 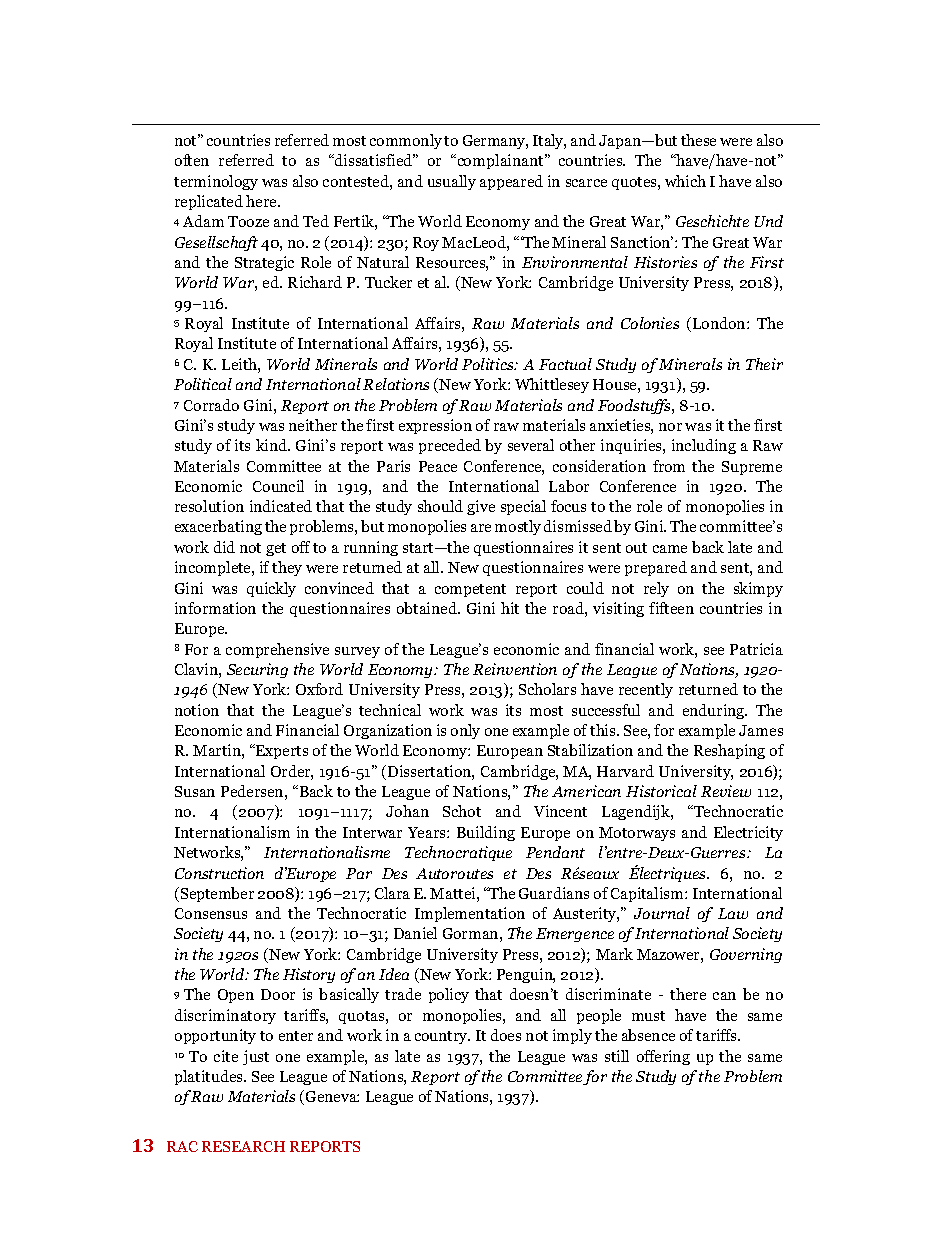 What do you see at coordinates (277, 650) in the image?
I see `comprehensive` at bounding box center [277, 650].
